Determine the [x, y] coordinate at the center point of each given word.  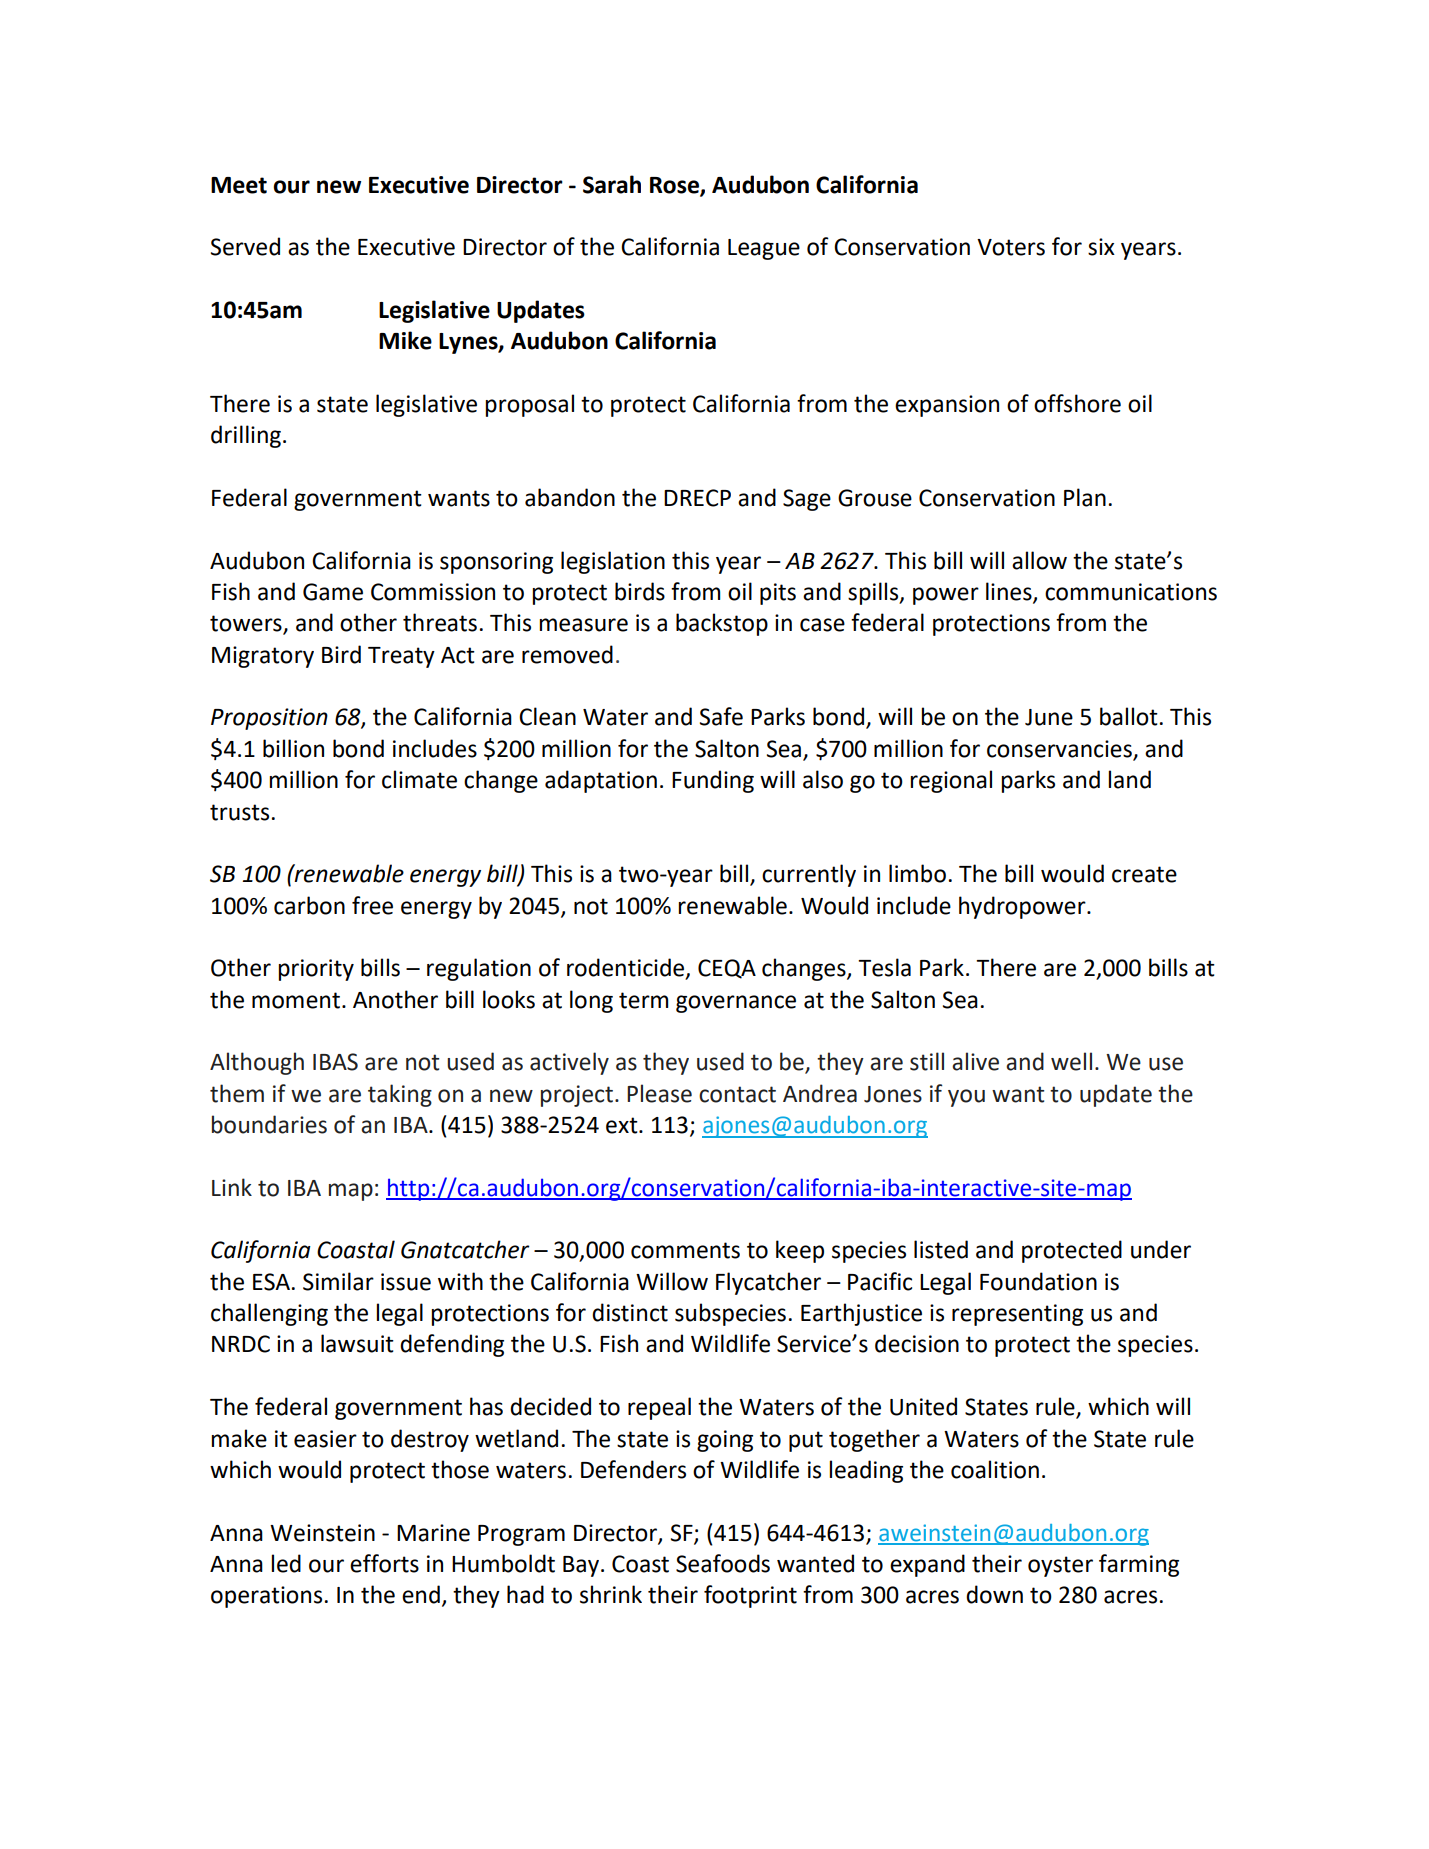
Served [245, 246]
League [764, 249]
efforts [384, 1563]
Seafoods [723, 1563]
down [994, 1594]
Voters [1011, 247]
